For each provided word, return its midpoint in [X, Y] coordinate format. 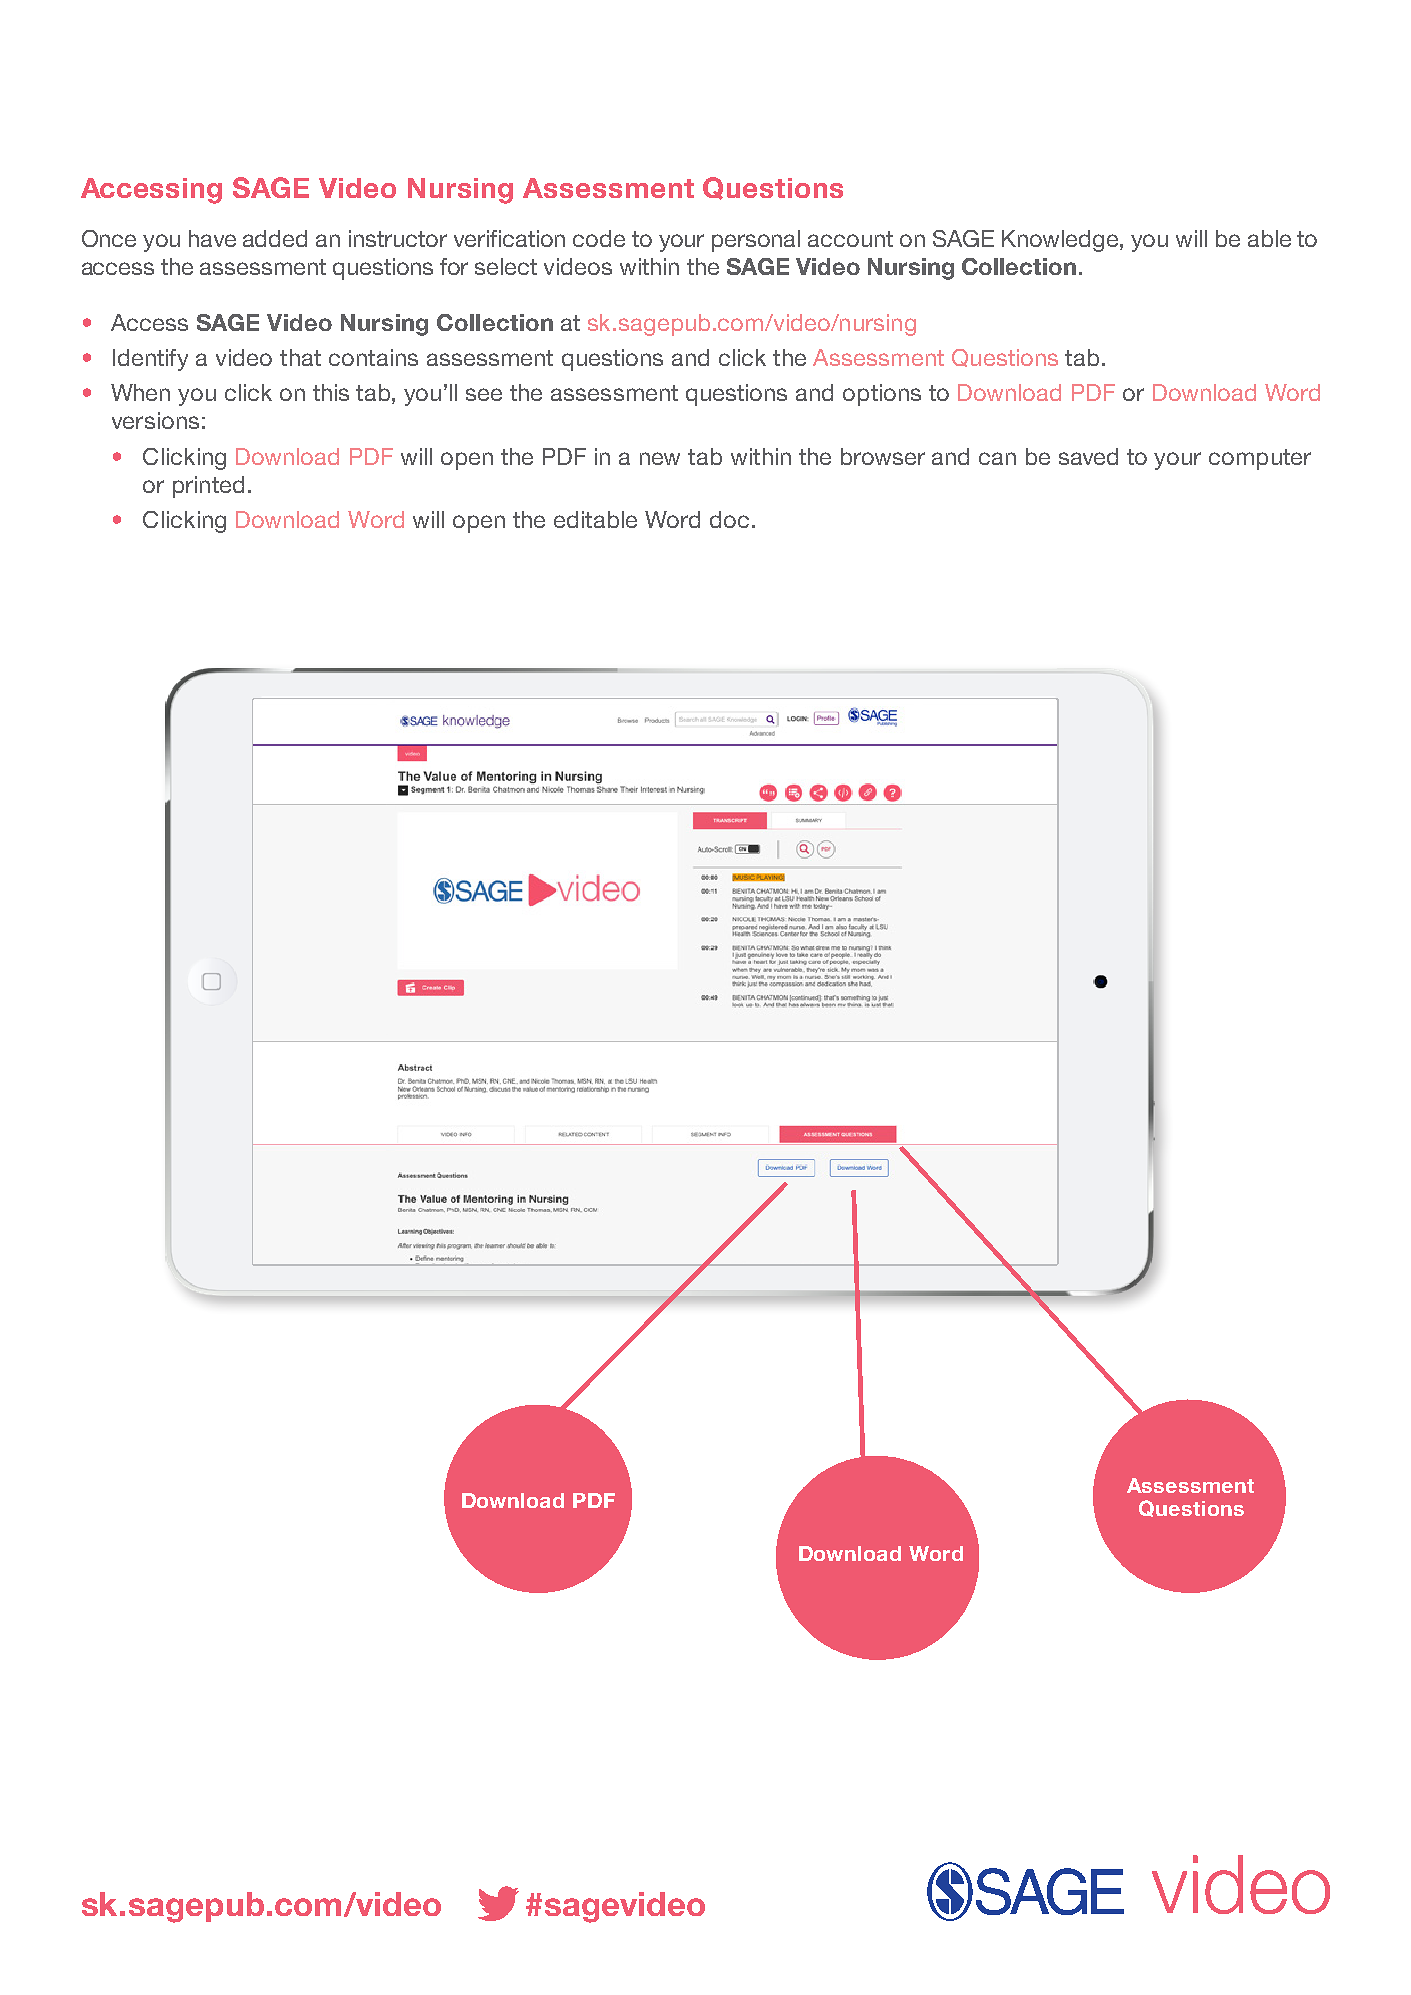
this [331, 392]
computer [1260, 459]
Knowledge [1060, 241]
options [882, 395]
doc [729, 519]
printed [208, 487]
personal [756, 241]
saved [1088, 456]
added [275, 238]
